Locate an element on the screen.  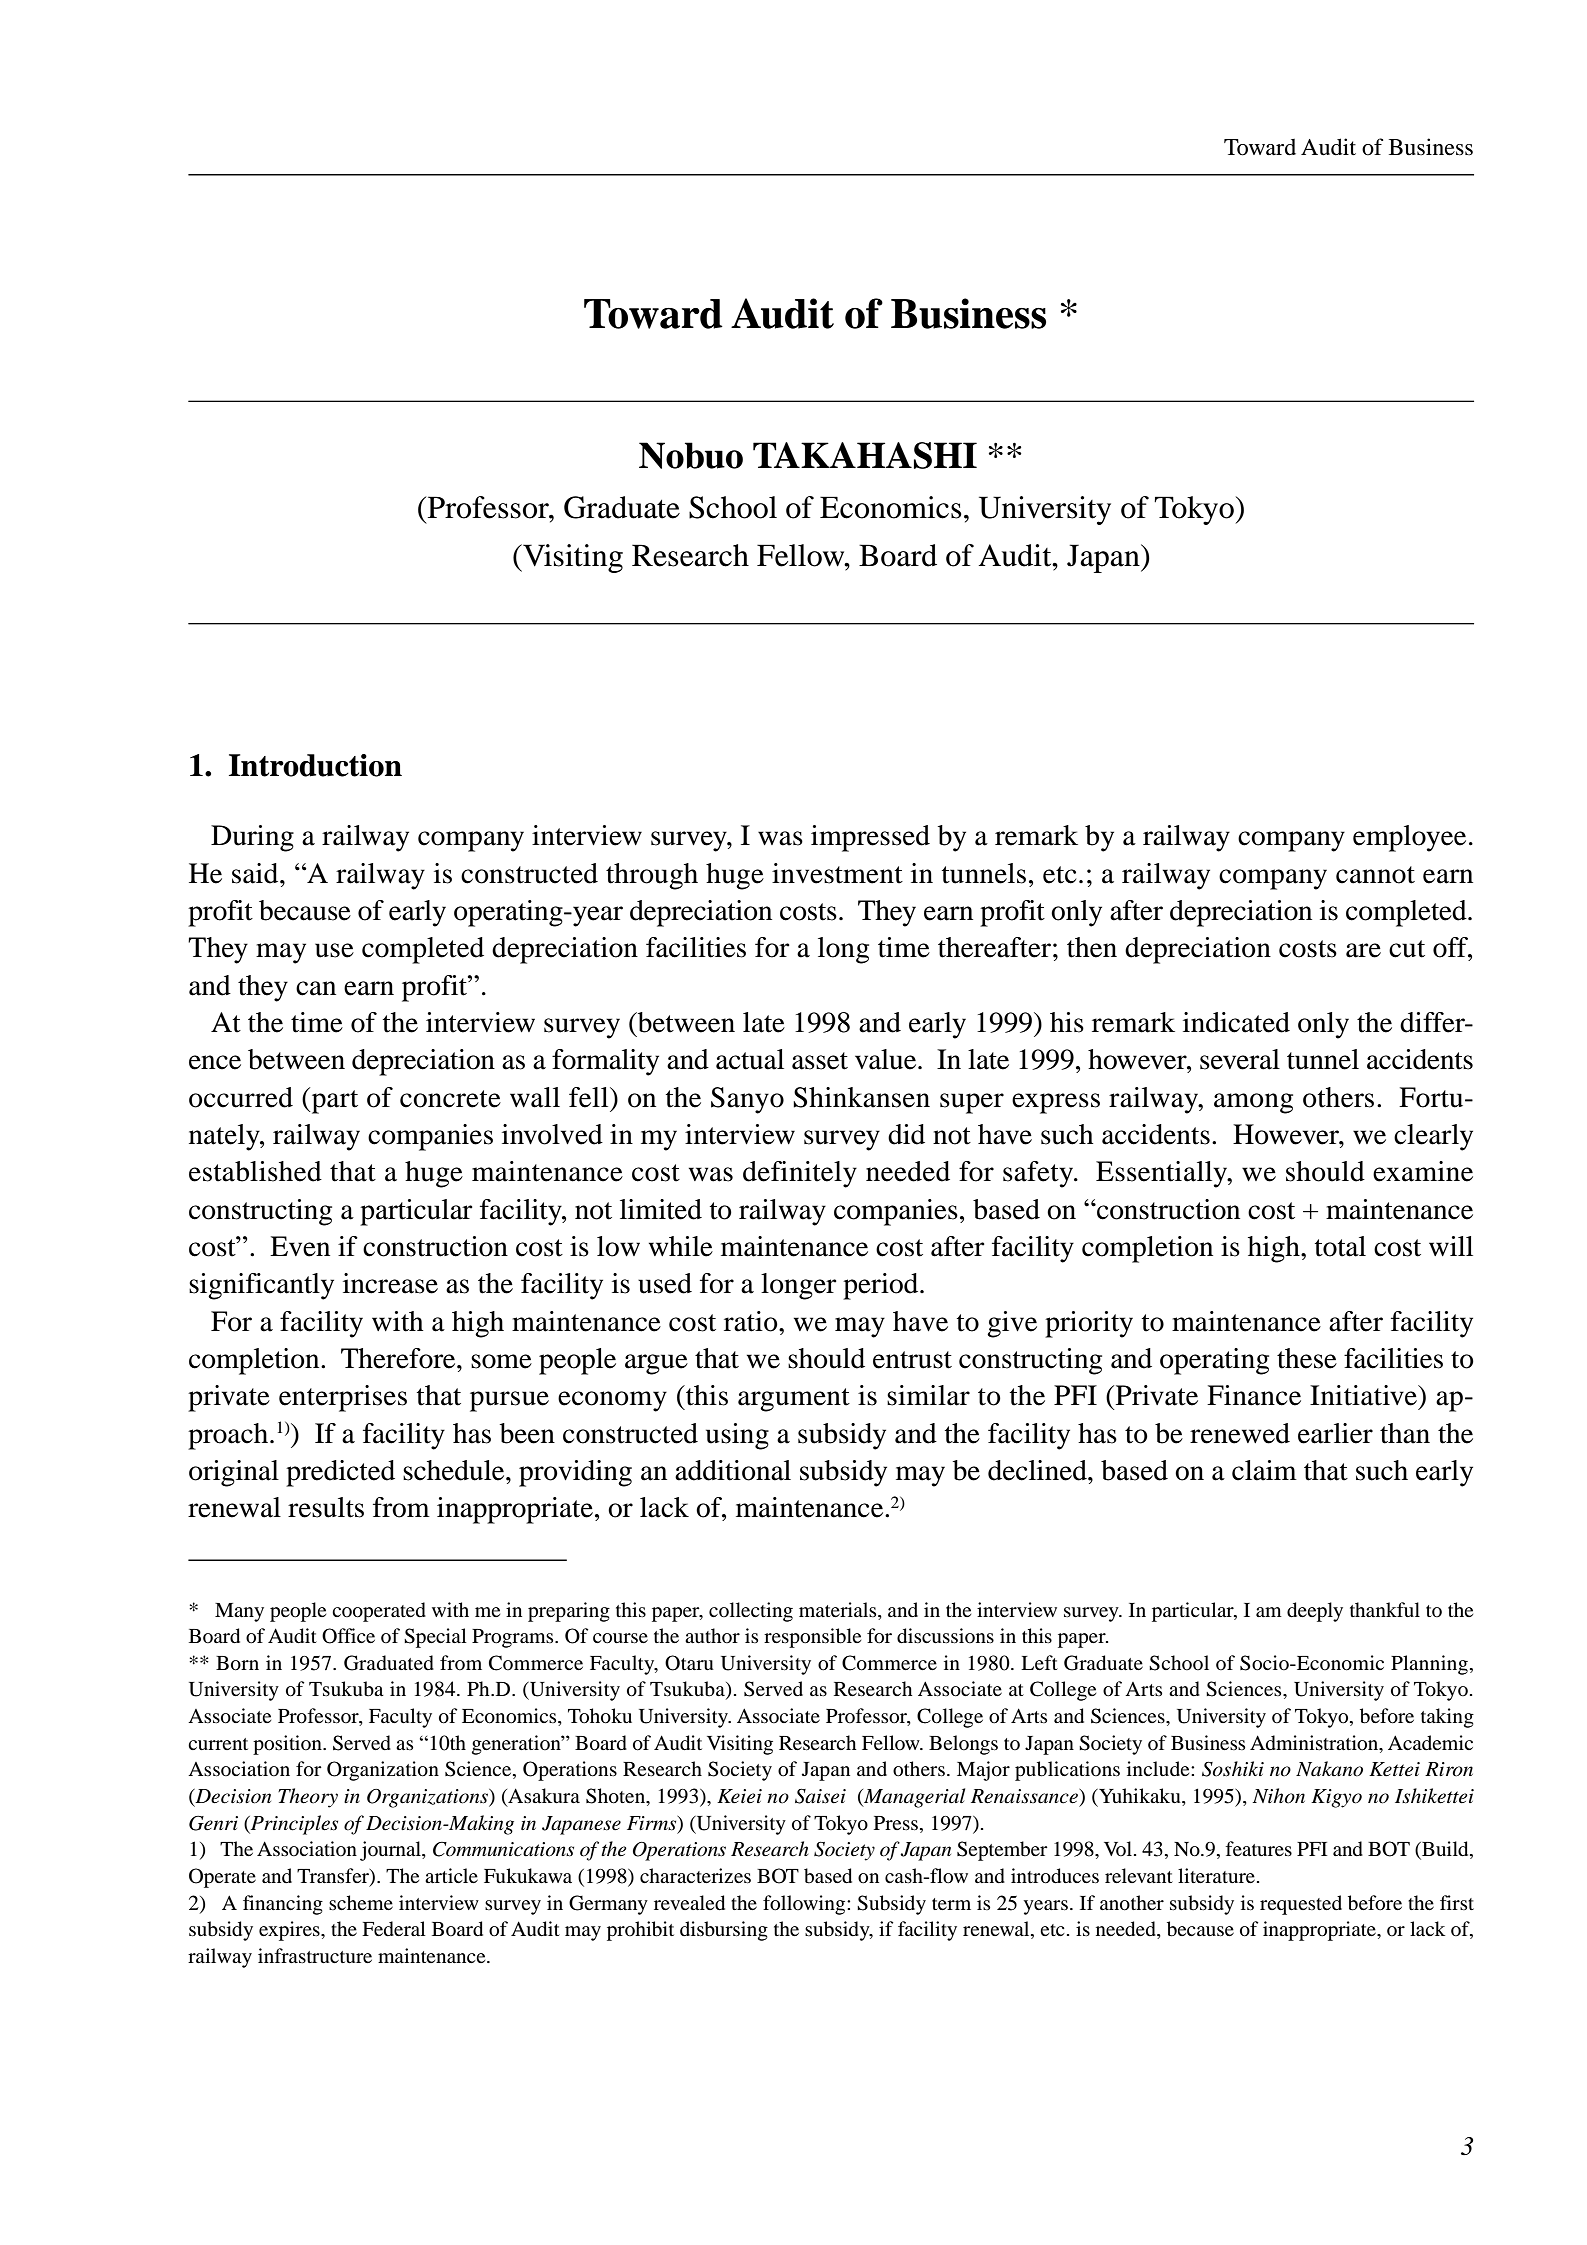
Nobuo is located at coordinates (691, 455).
